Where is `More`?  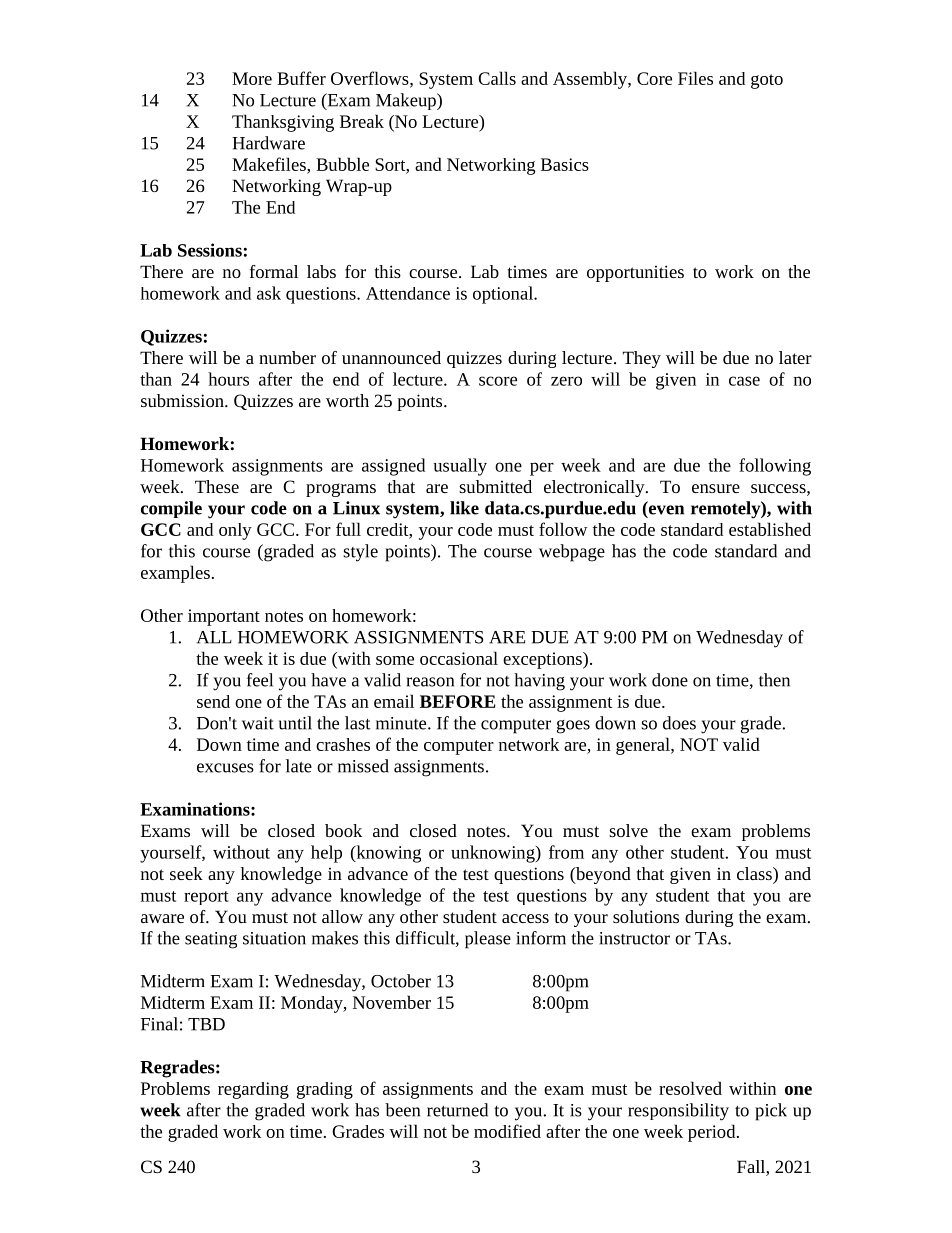 More is located at coordinates (252, 78).
